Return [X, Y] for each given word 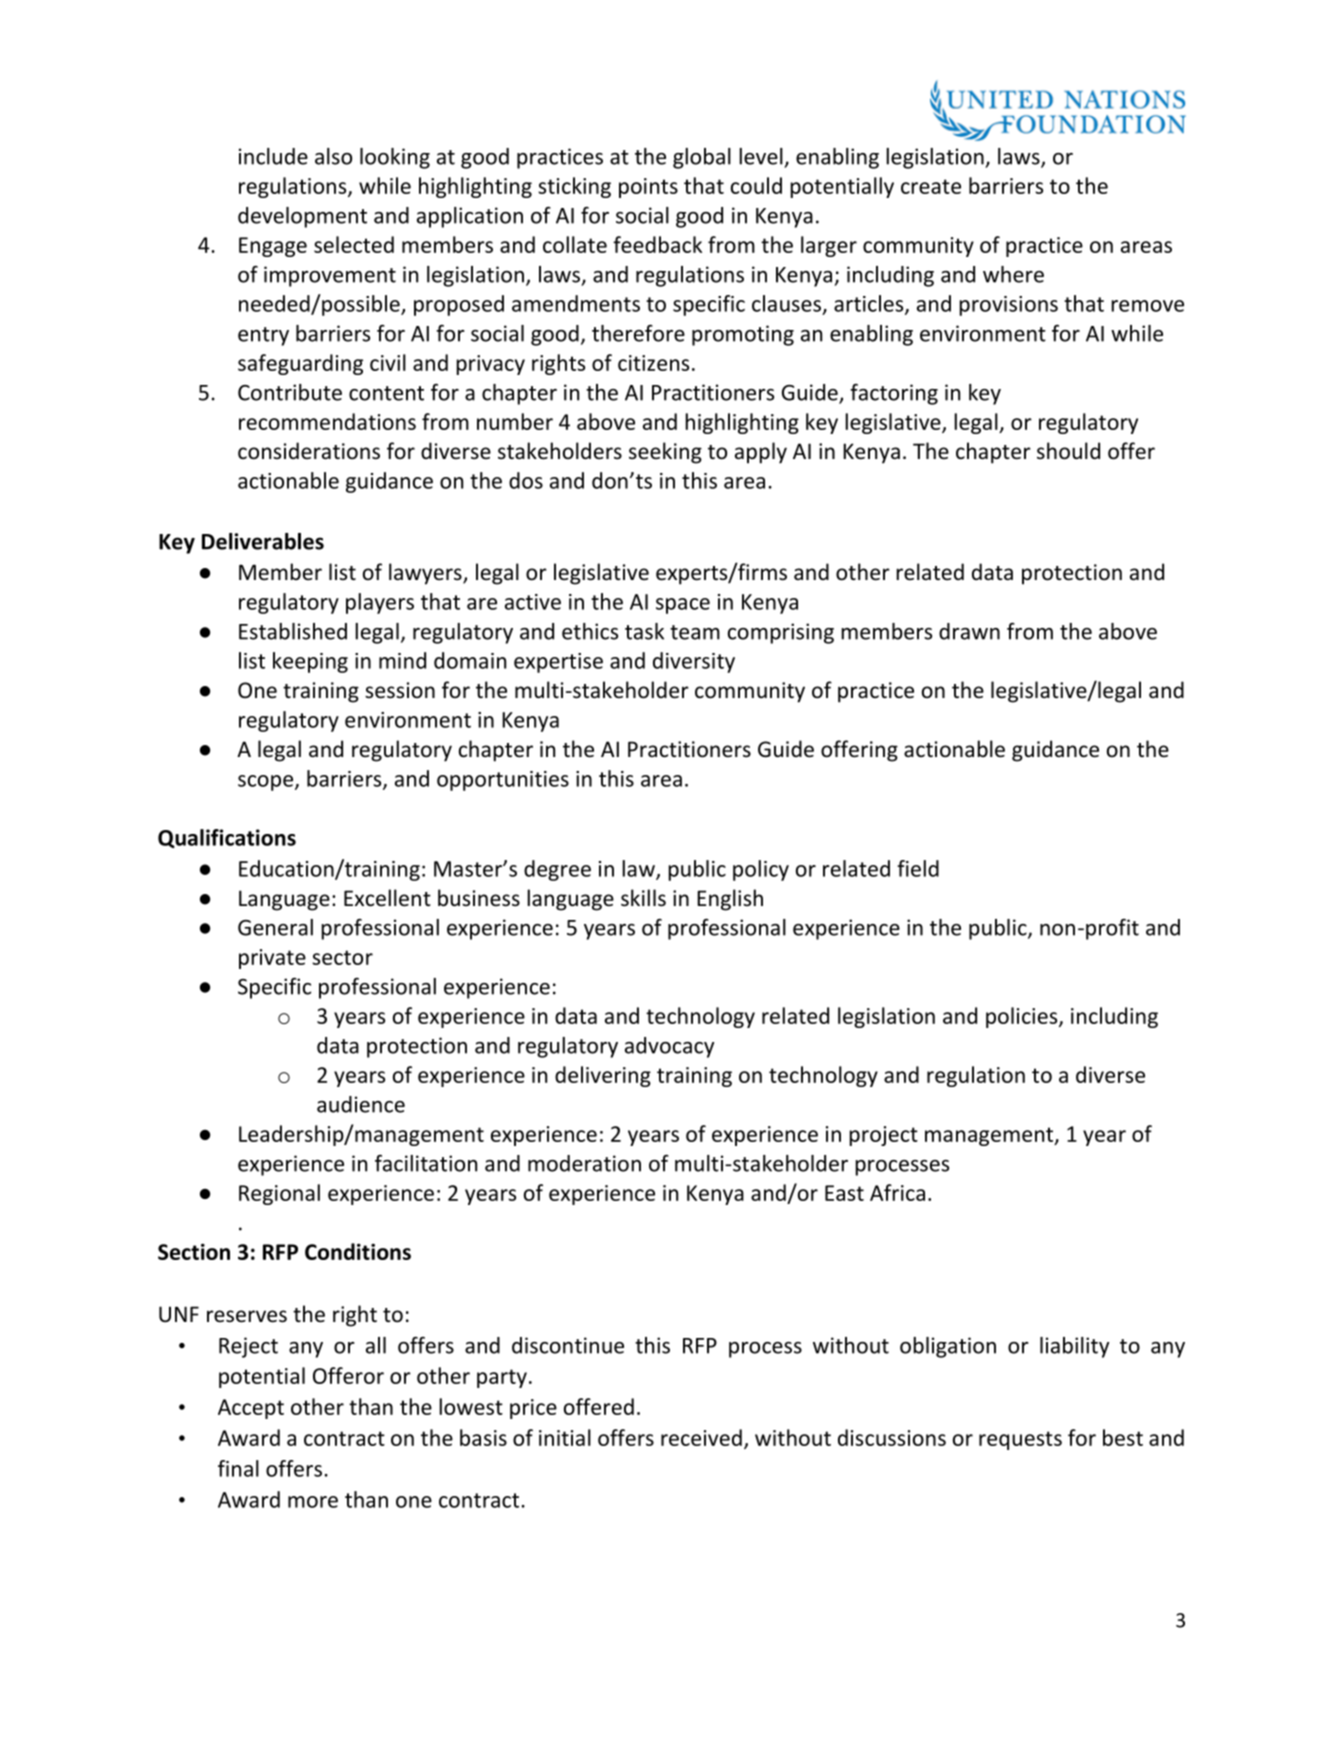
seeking [665, 453]
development [302, 217]
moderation [584, 1163]
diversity [694, 662]
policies [1023, 1017]
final [238, 1468]
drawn [969, 631]
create [931, 186]
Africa [897, 1192]
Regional [279, 1194]
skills [643, 898]
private [272, 959]
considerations [309, 451]
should [1068, 451]
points [648, 188]
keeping [310, 662]
